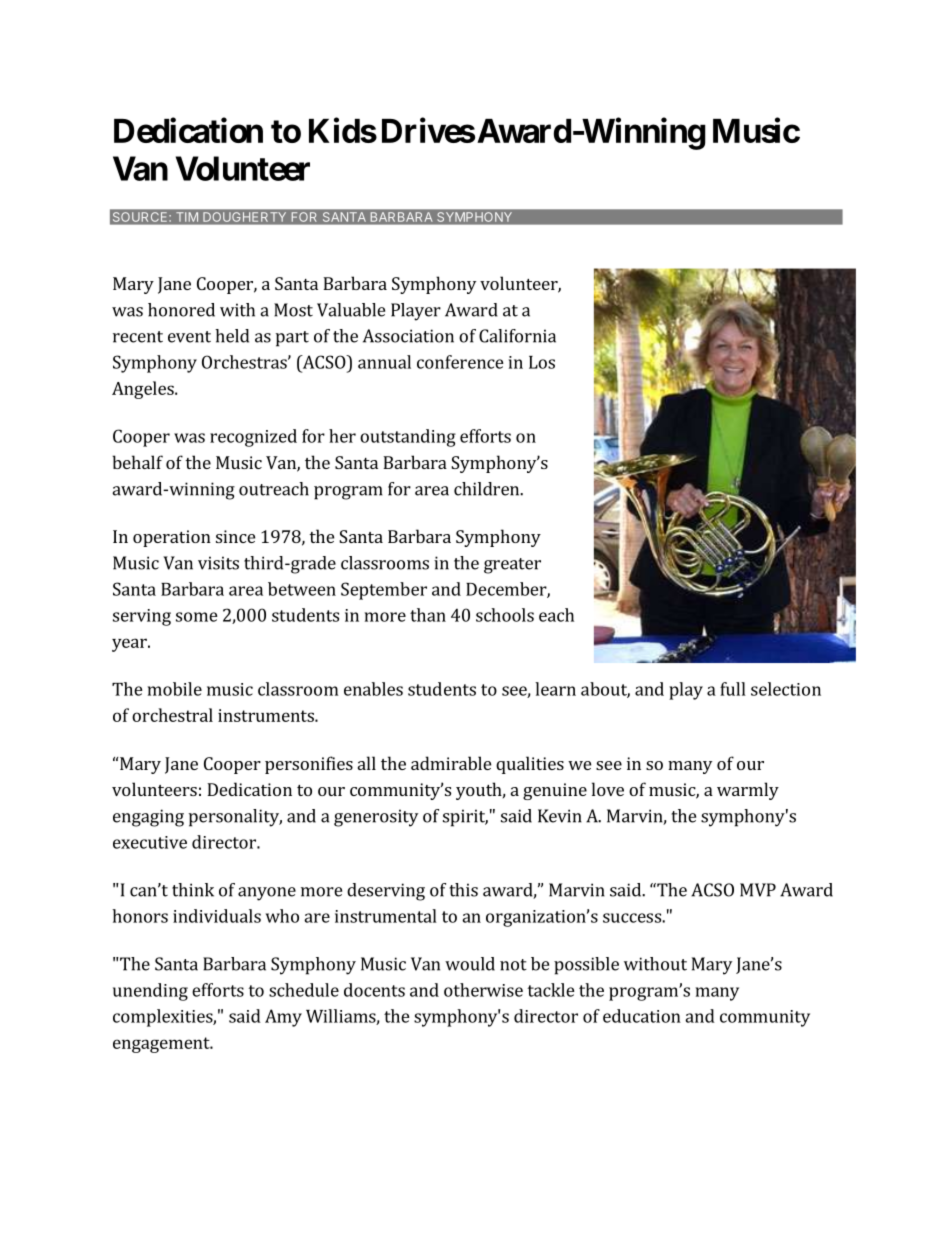  I want to click on conference, so click(460, 362).
